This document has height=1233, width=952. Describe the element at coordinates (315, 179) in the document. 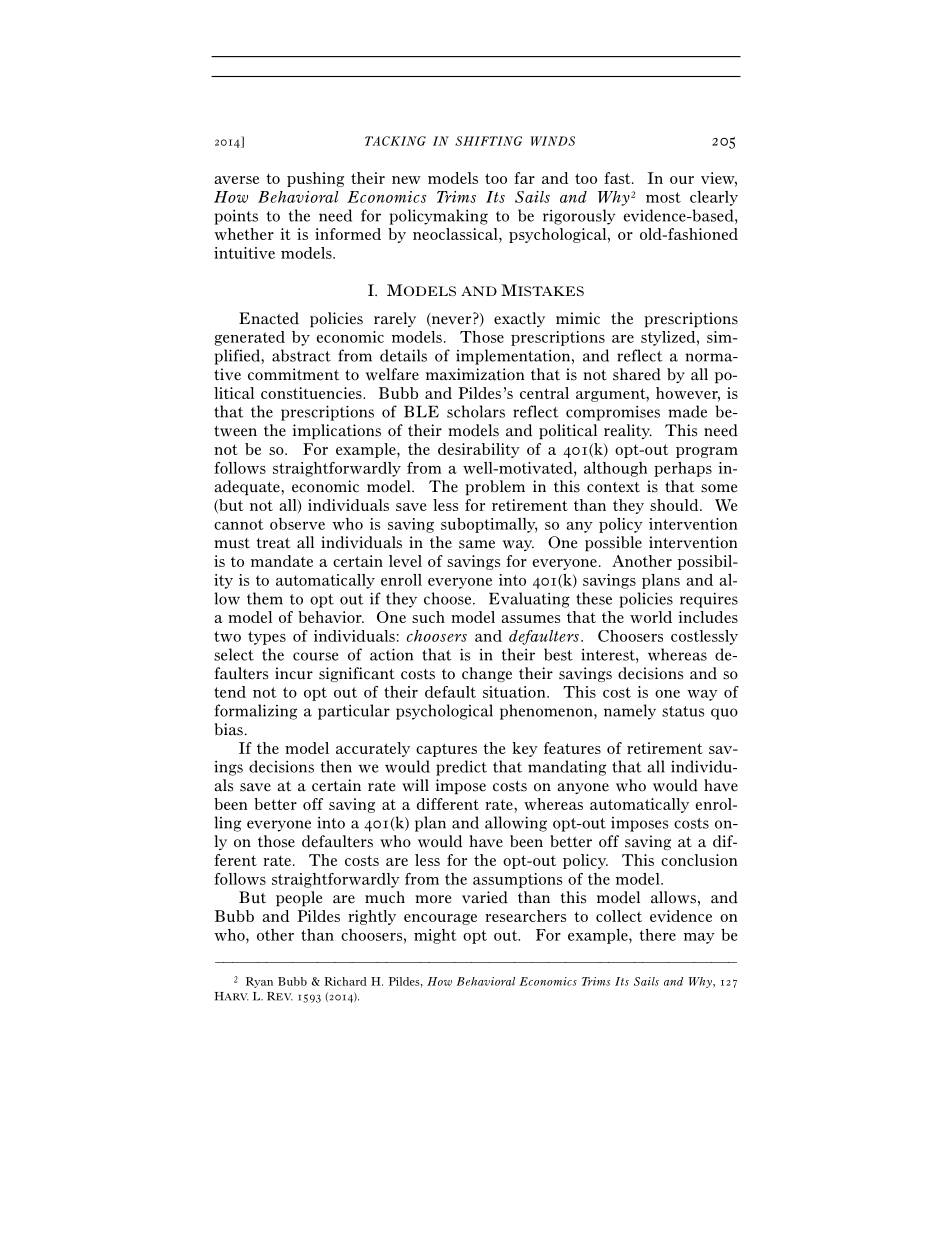

I see `pushing` at that location.
